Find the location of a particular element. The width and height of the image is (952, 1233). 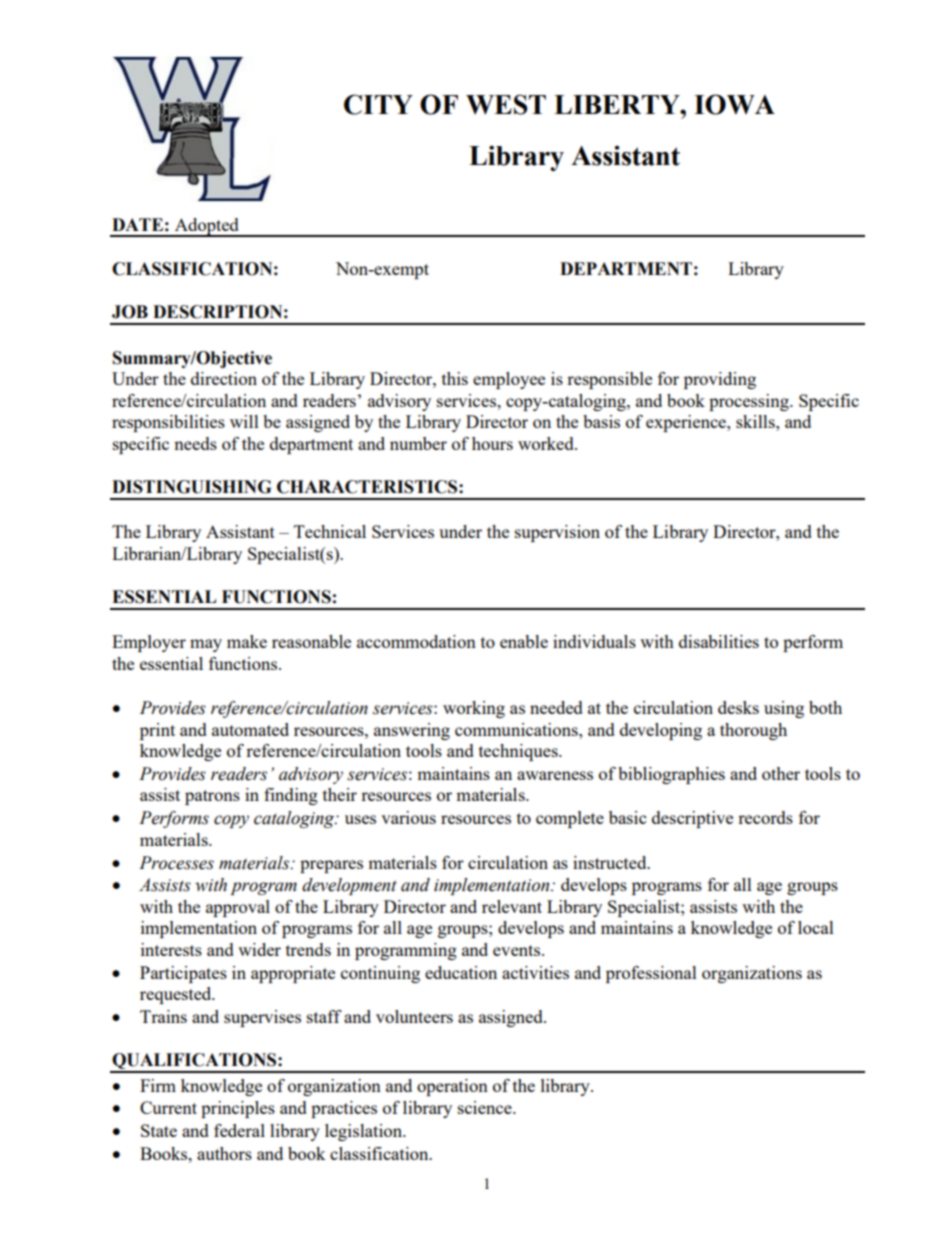

may is located at coordinates (206, 645).
